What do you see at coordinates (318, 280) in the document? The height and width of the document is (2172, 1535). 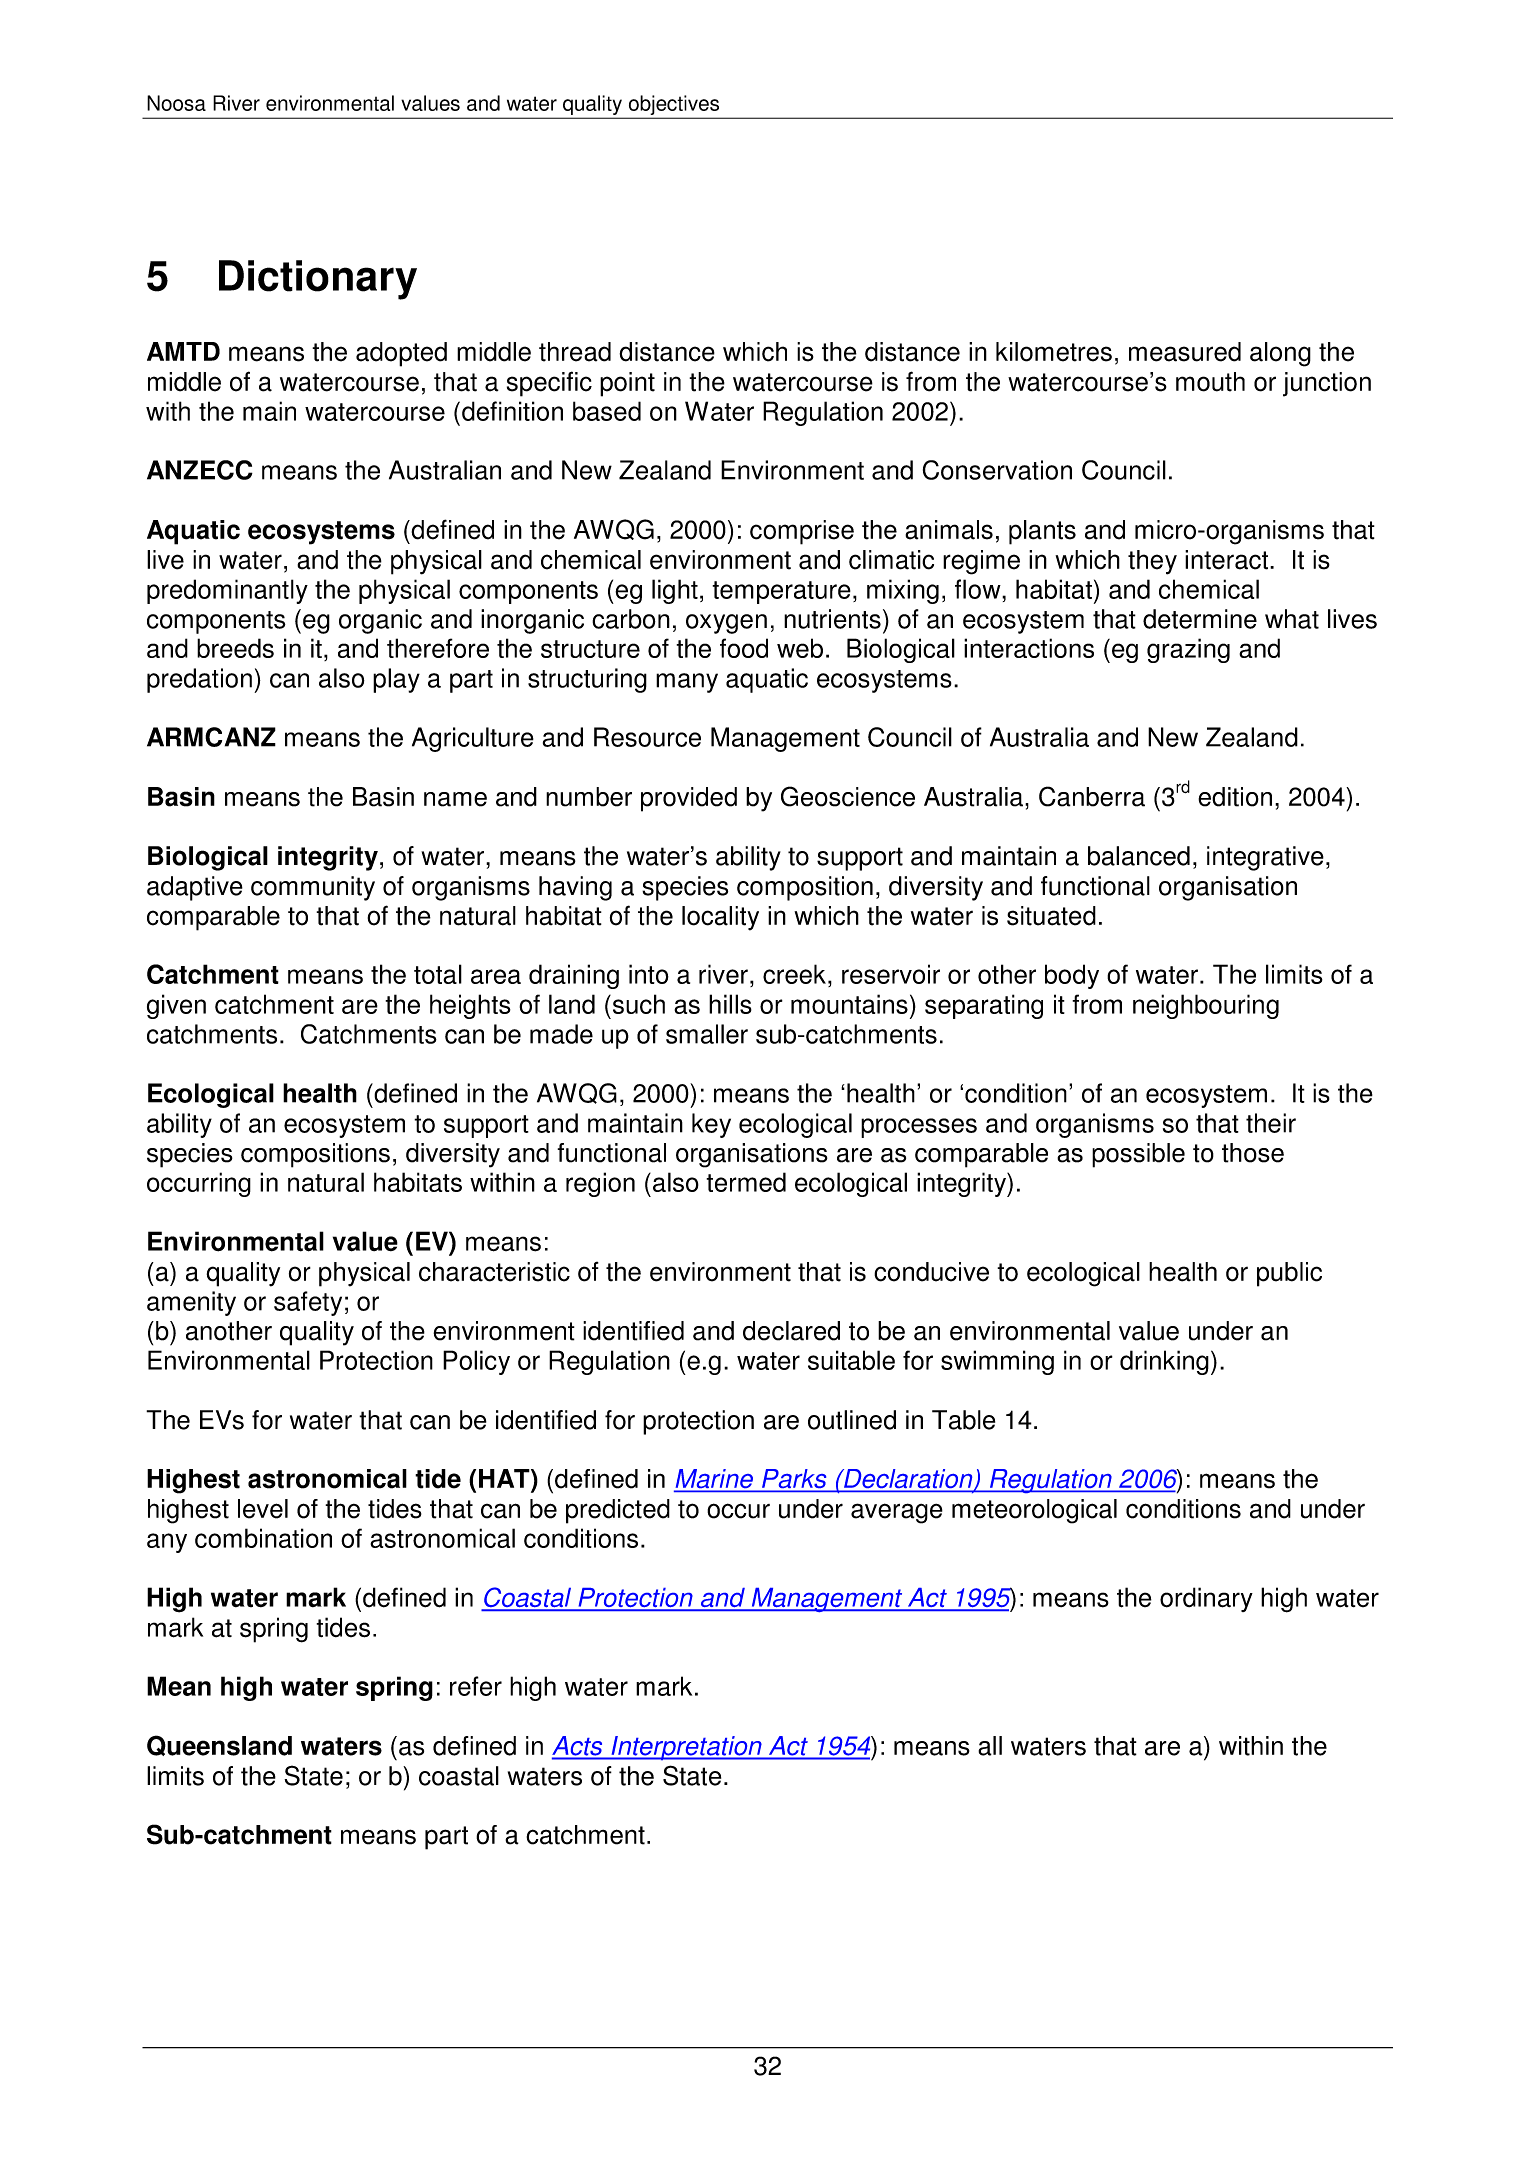 I see `Dictionary` at bounding box center [318, 280].
